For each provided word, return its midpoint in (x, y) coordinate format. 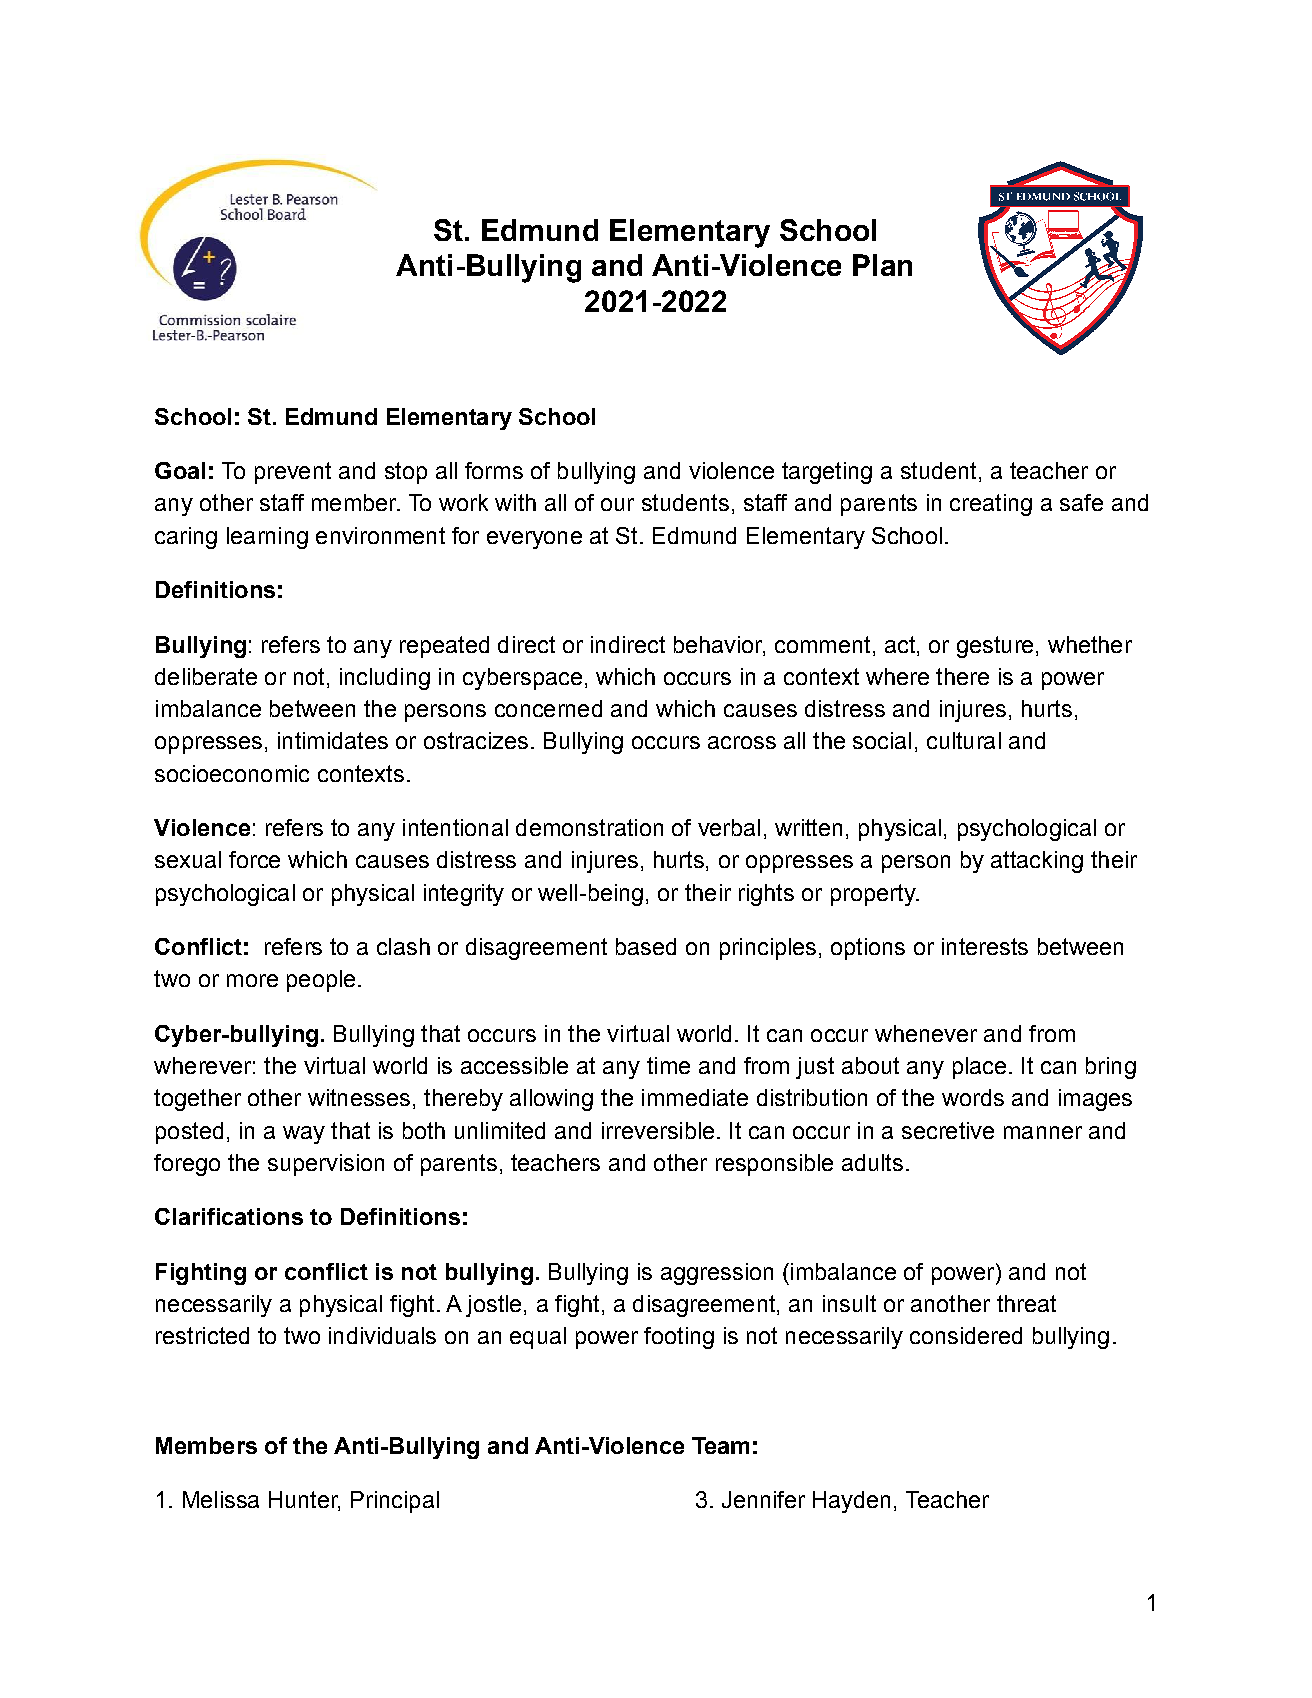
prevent (293, 473)
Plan (882, 265)
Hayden (851, 1502)
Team (720, 1445)
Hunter (304, 1501)
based (646, 946)
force (254, 859)
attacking (1037, 862)
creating (991, 505)
